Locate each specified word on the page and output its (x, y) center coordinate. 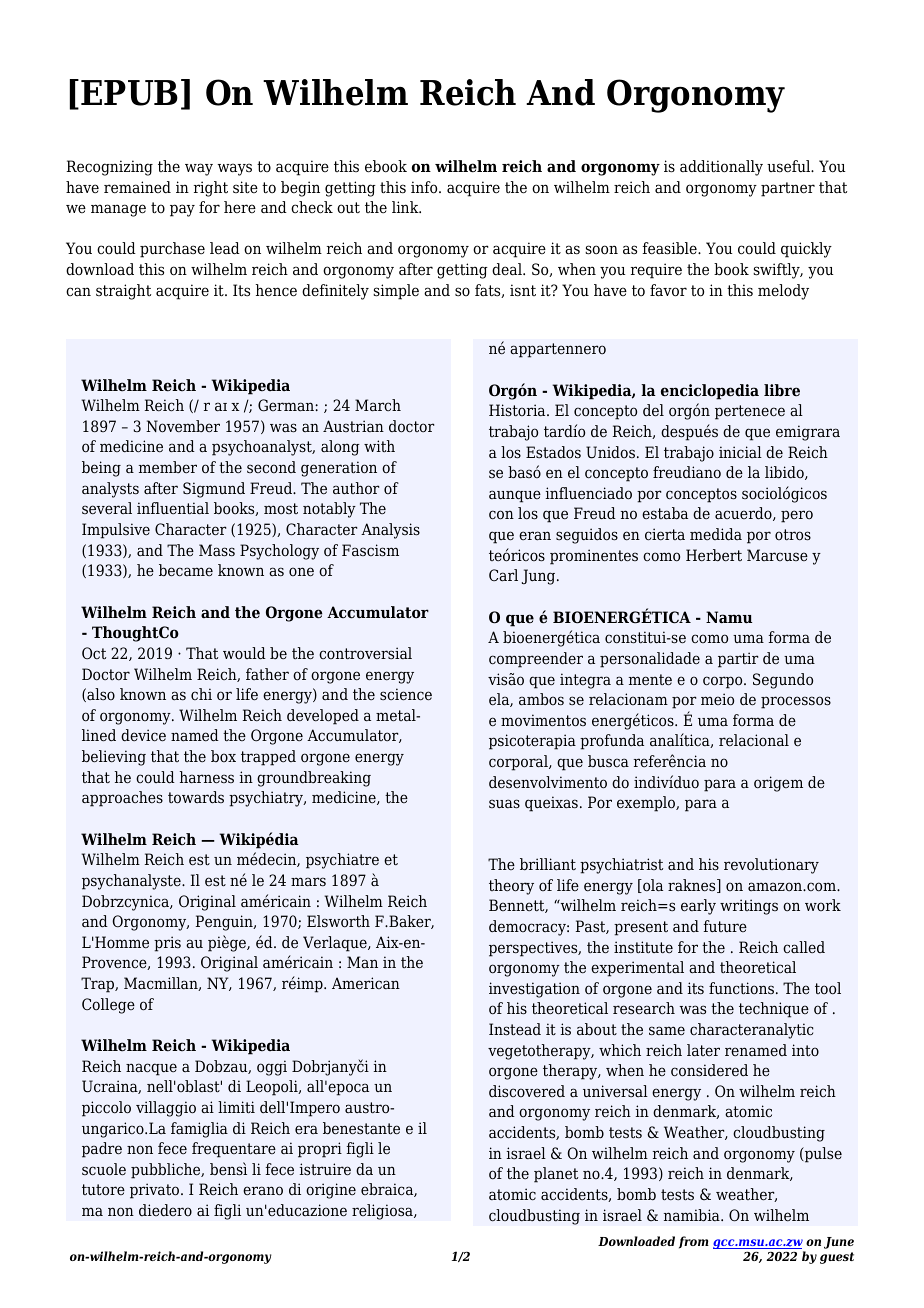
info (425, 187)
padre (102, 1150)
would (244, 653)
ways (234, 169)
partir (738, 660)
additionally (721, 168)
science (406, 694)
